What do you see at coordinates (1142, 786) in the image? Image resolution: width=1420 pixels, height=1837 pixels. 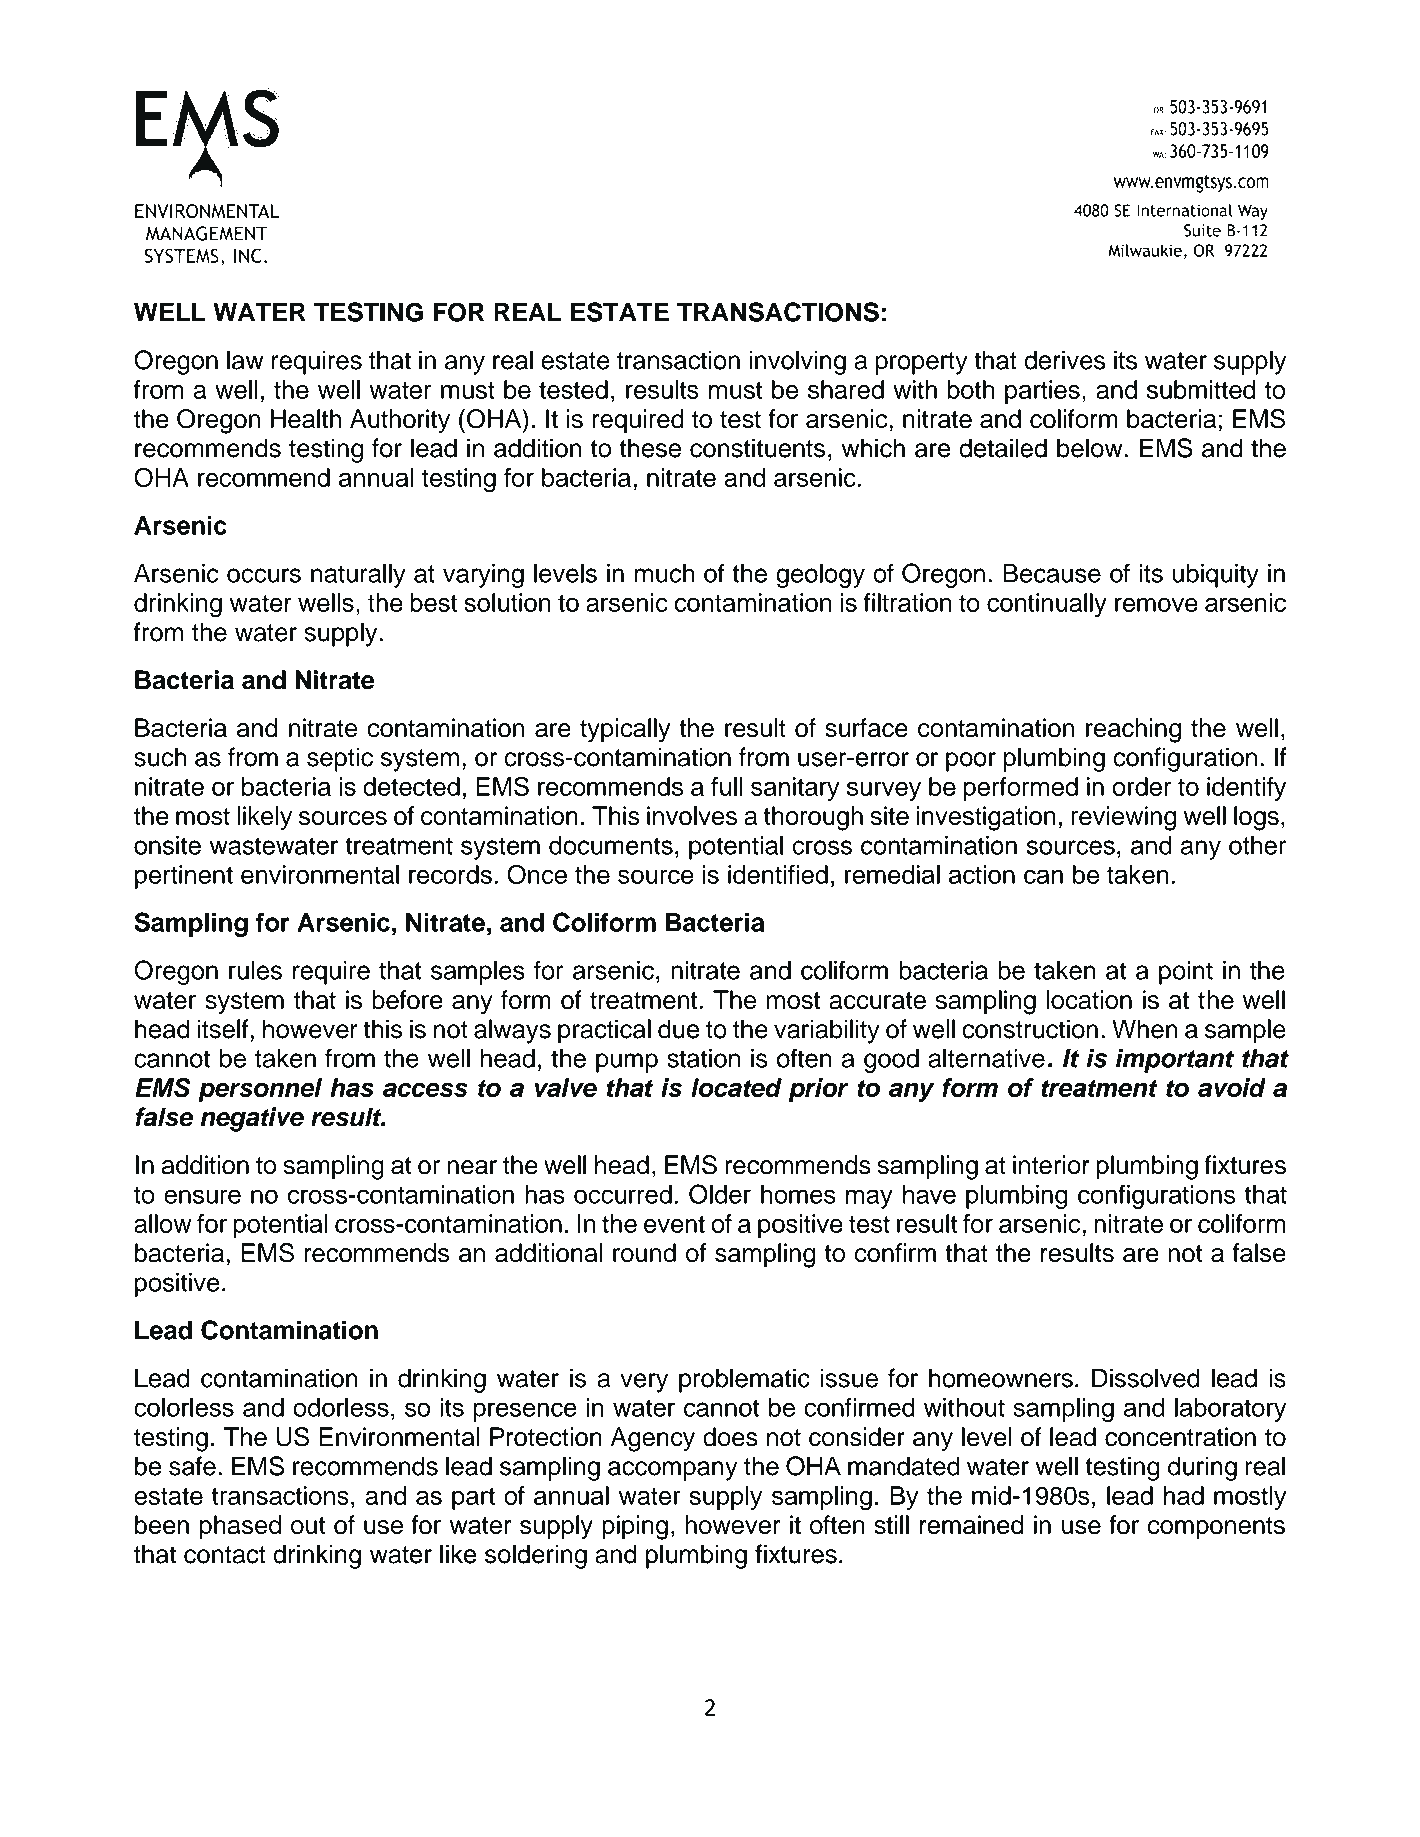 I see `order` at bounding box center [1142, 786].
